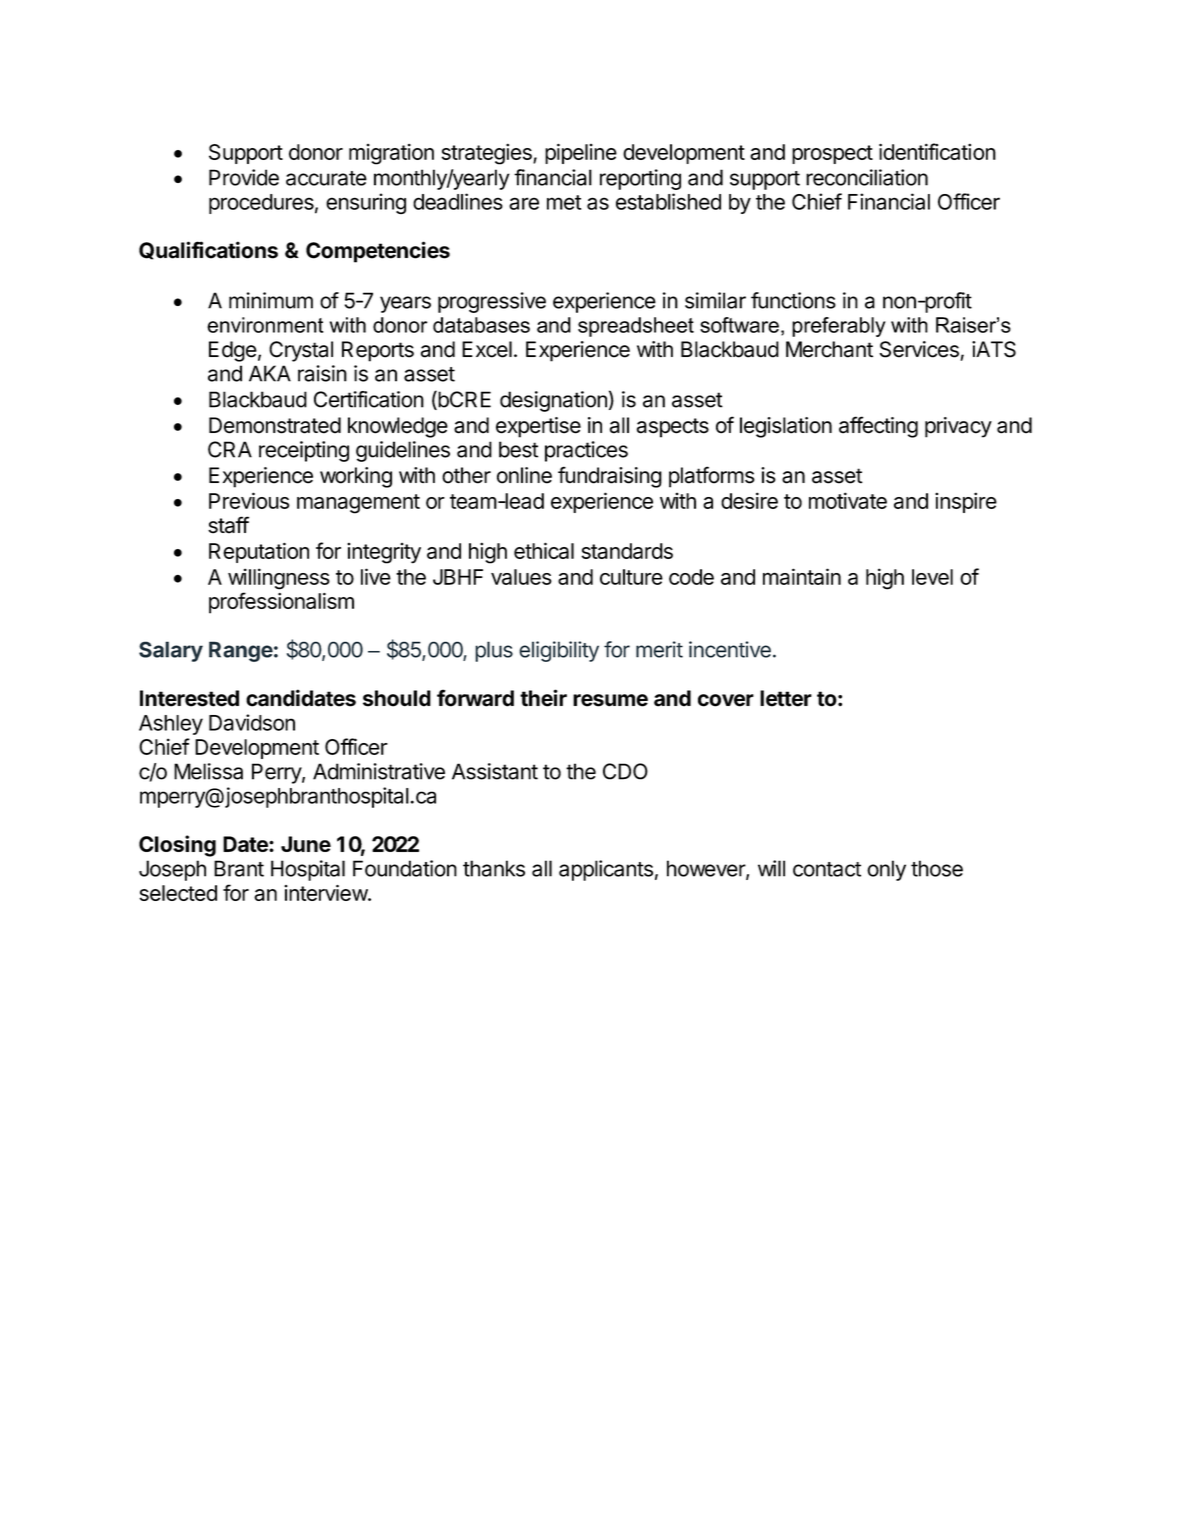  Describe the element at coordinates (544, 550) in the screenshot. I see `ethical` at that location.
